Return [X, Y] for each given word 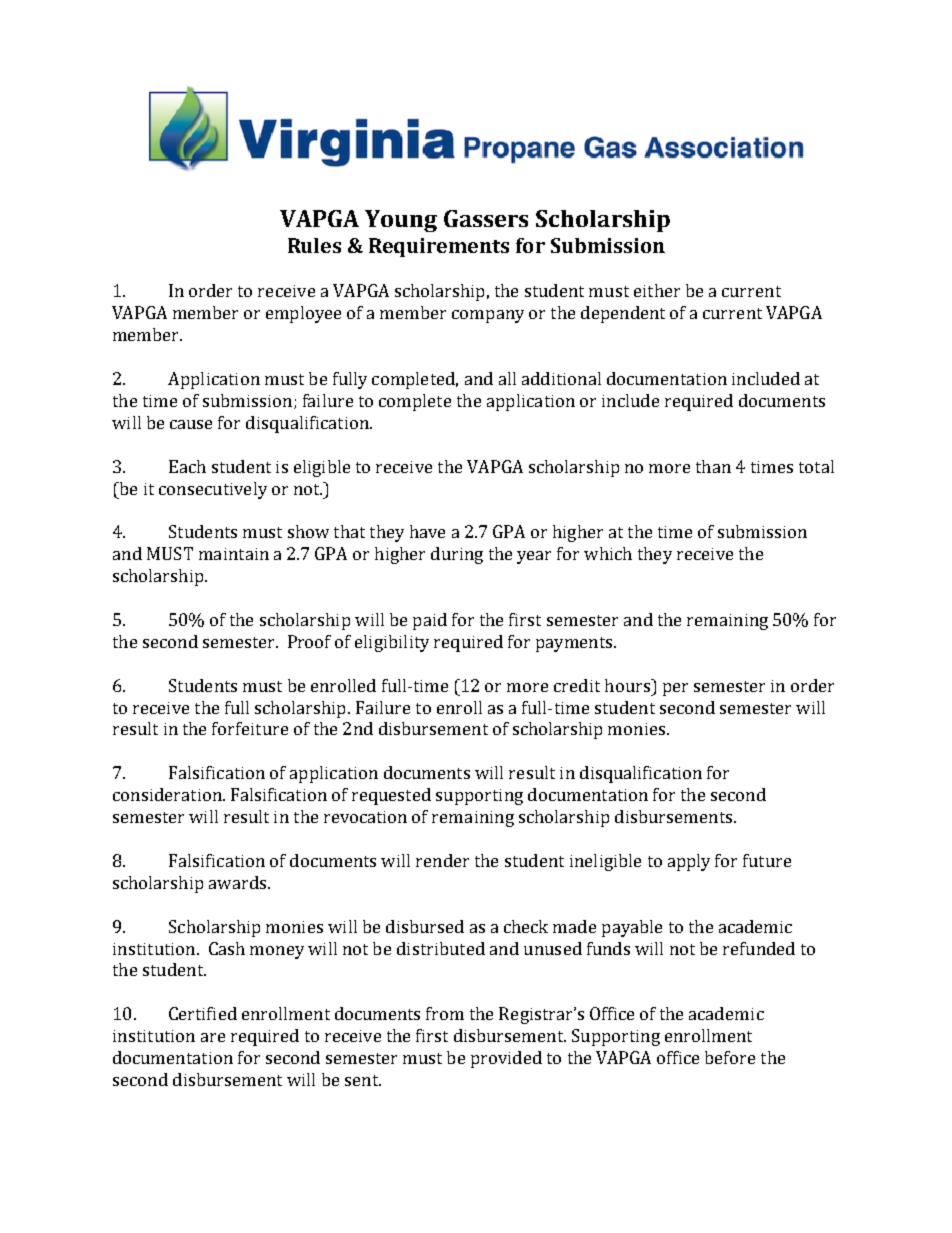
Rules [314, 245]
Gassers [486, 218]
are [213, 1037]
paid [430, 621]
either [657, 290]
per [675, 689]
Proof [309, 641]
